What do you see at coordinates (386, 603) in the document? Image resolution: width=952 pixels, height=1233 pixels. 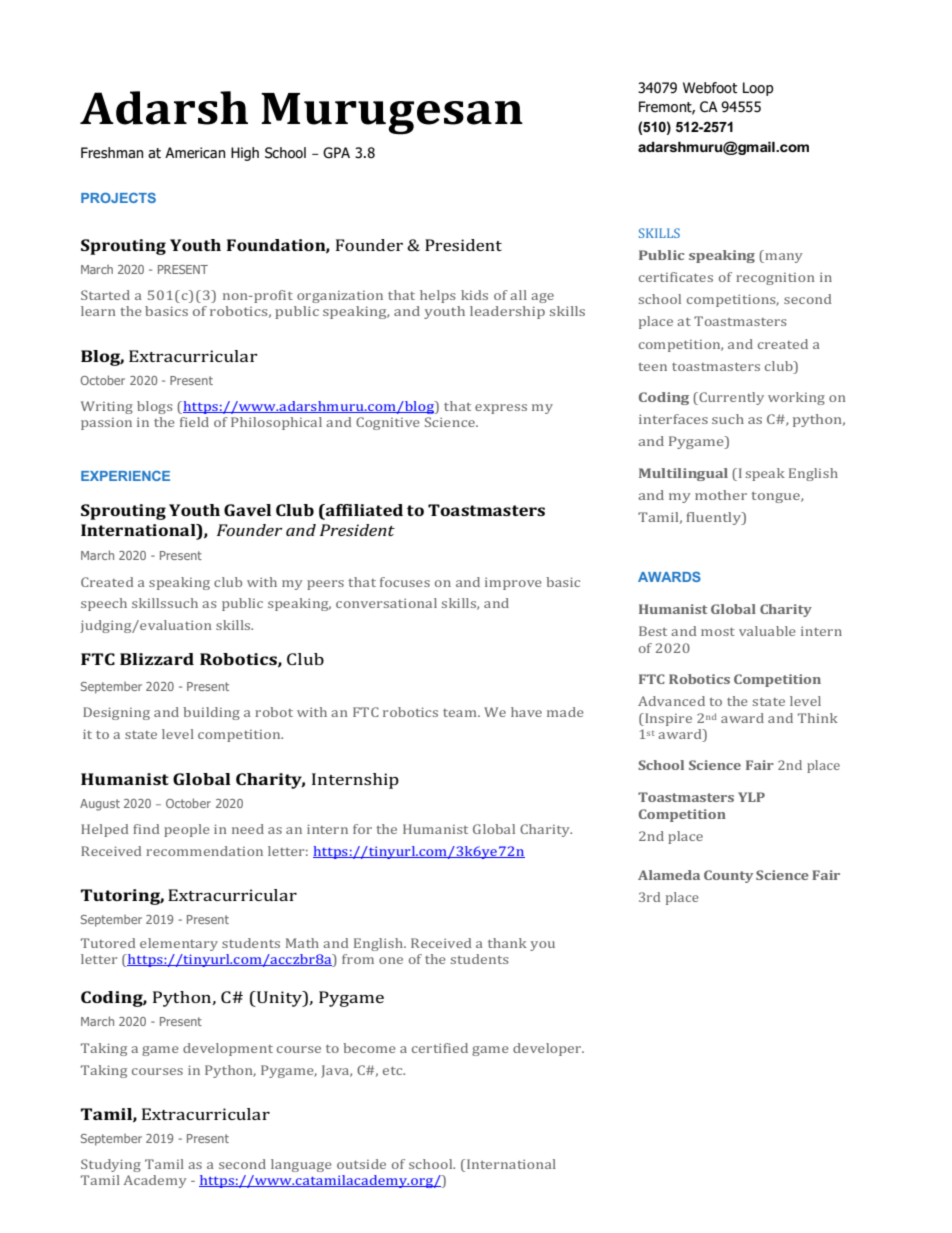 I see `conversational` at bounding box center [386, 603].
